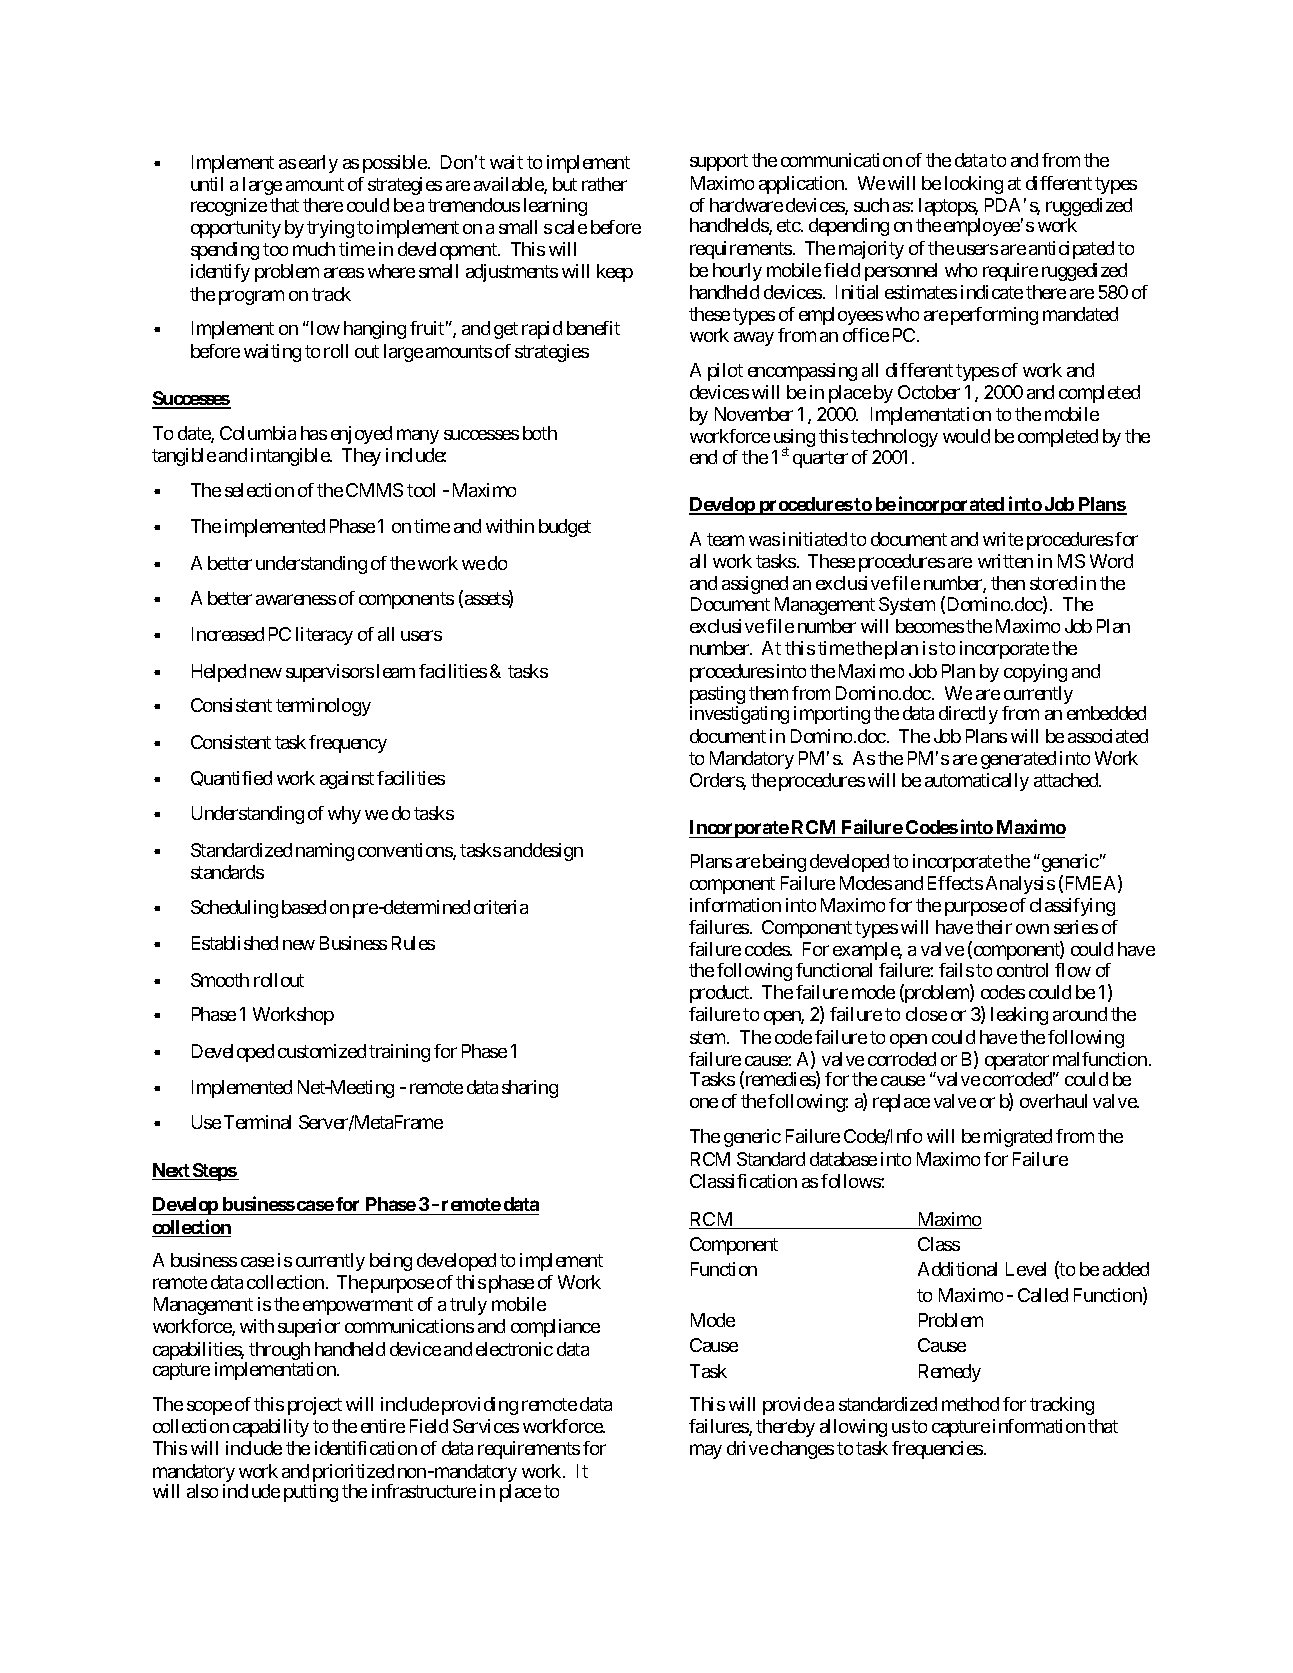 The image size is (1293, 1673). What do you see at coordinates (229, 207) in the screenshot?
I see `recognize` at bounding box center [229, 207].
